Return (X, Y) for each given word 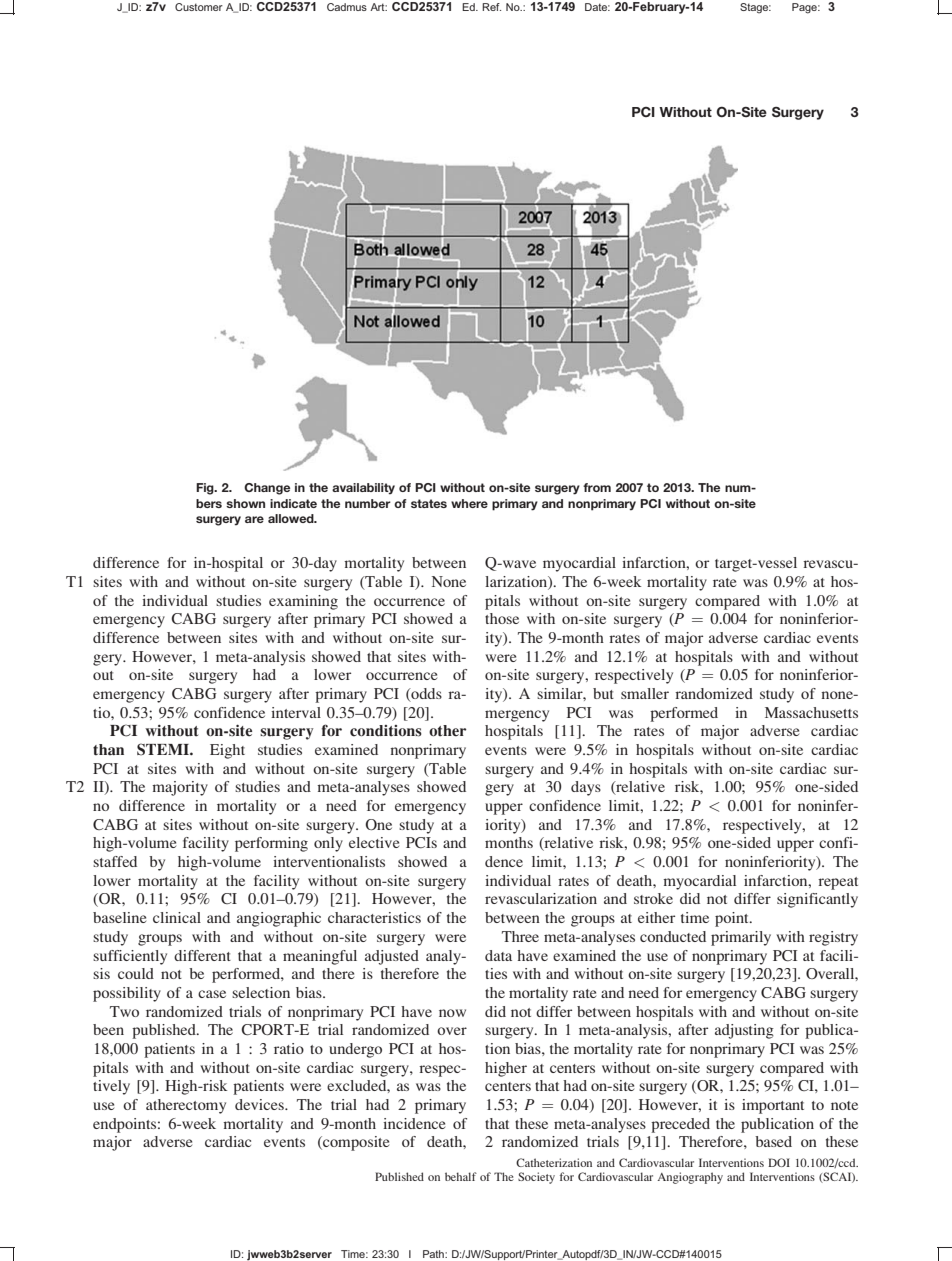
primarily (741, 938)
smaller (645, 693)
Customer (199, 7)
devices (260, 1104)
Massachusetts (811, 712)
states (429, 503)
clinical (177, 917)
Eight (227, 751)
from (597, 487)
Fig (206, 489)
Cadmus (347, 7)
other (448, 731)
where (469, 503)
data (498, 955)
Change (267, 489)
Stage (755, 8)
